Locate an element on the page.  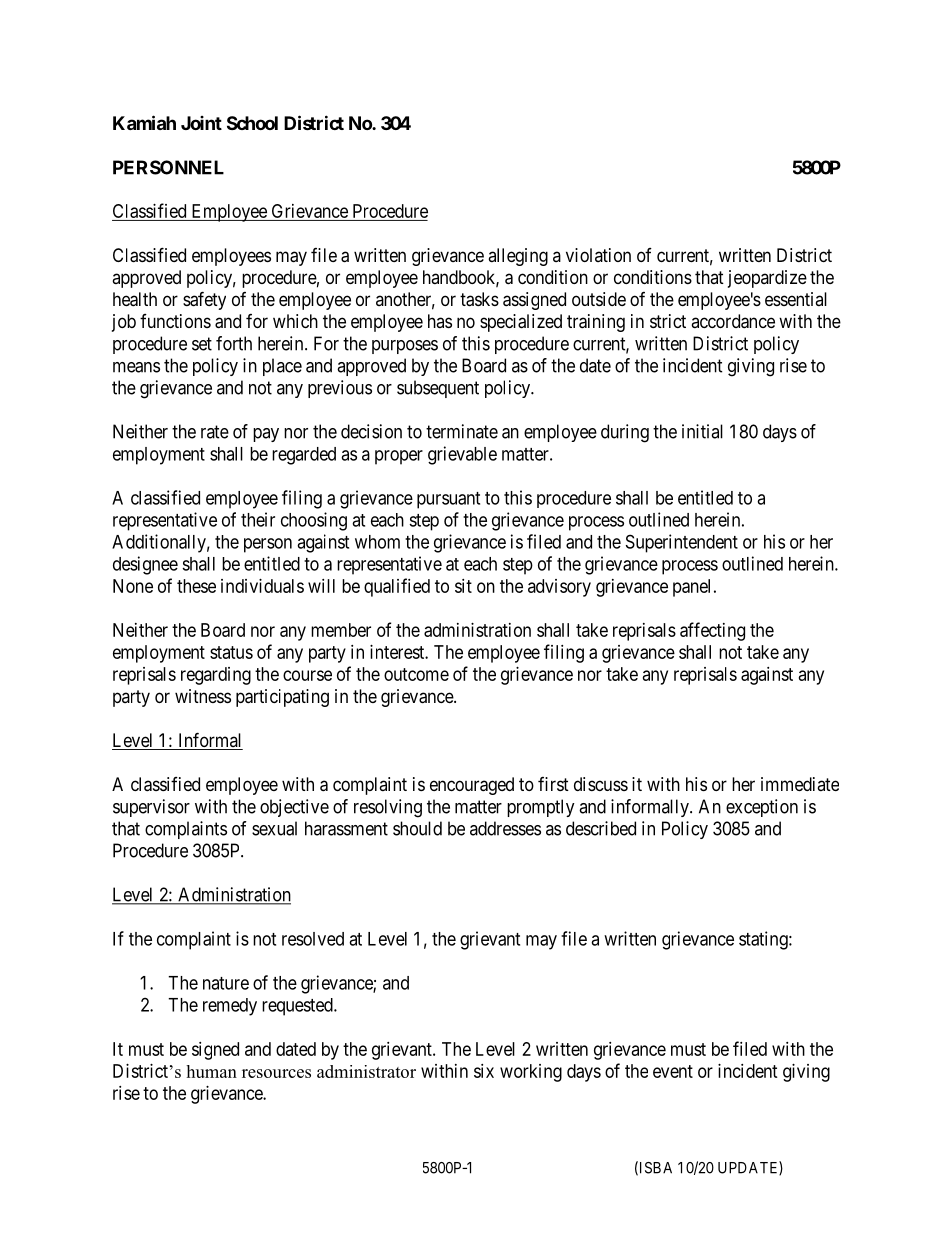
witness is located at coordinates (203, 696).
